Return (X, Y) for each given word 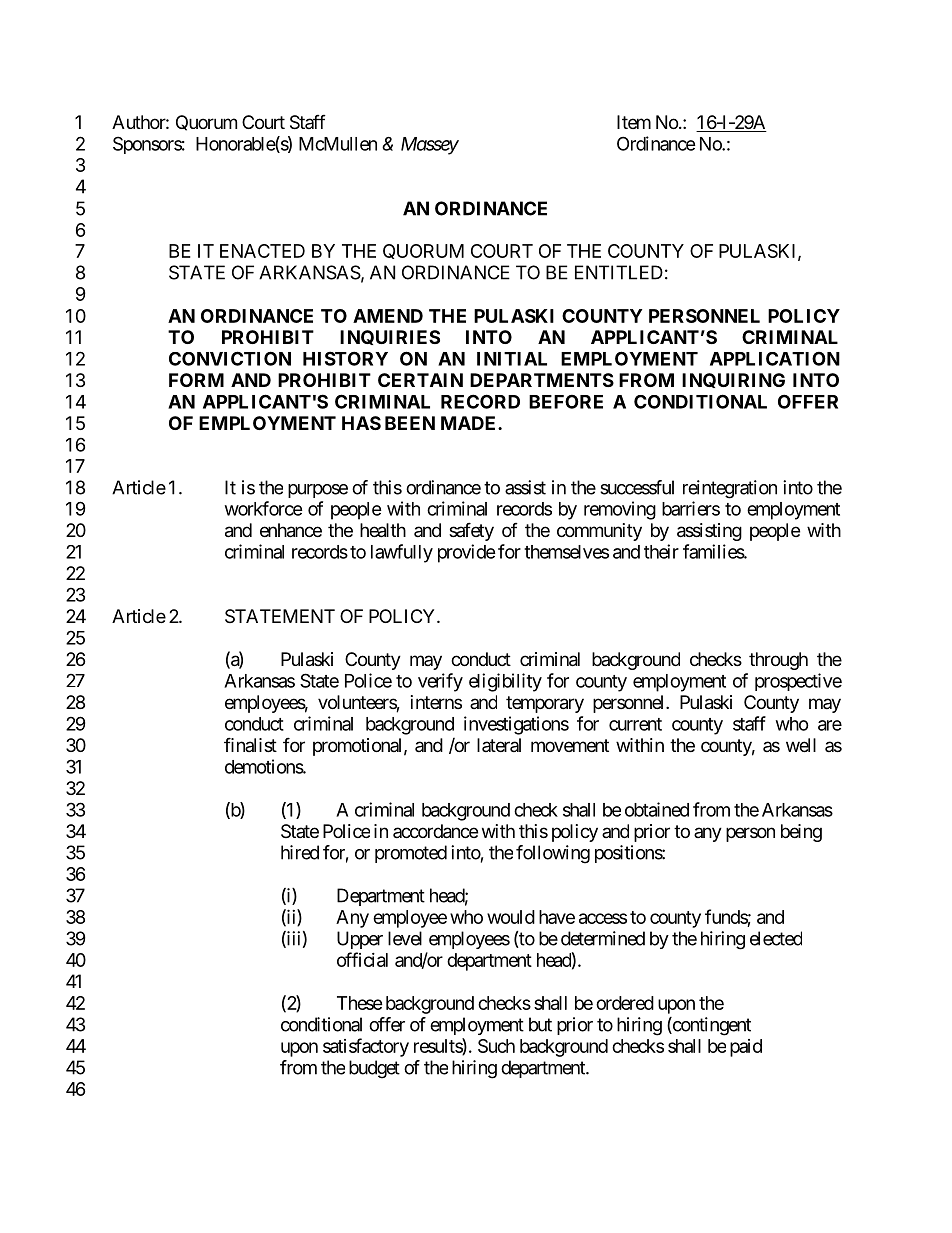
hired (300, 852)
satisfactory (366, 1047)
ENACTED (262, 251)
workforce (264, 508)
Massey (430, 146)
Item (634, 122)
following (553, 854)
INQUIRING (733, 380)
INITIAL (512, 359)
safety (471, 531)
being (801, 833)
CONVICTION (230, 358)
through (778, 661)
